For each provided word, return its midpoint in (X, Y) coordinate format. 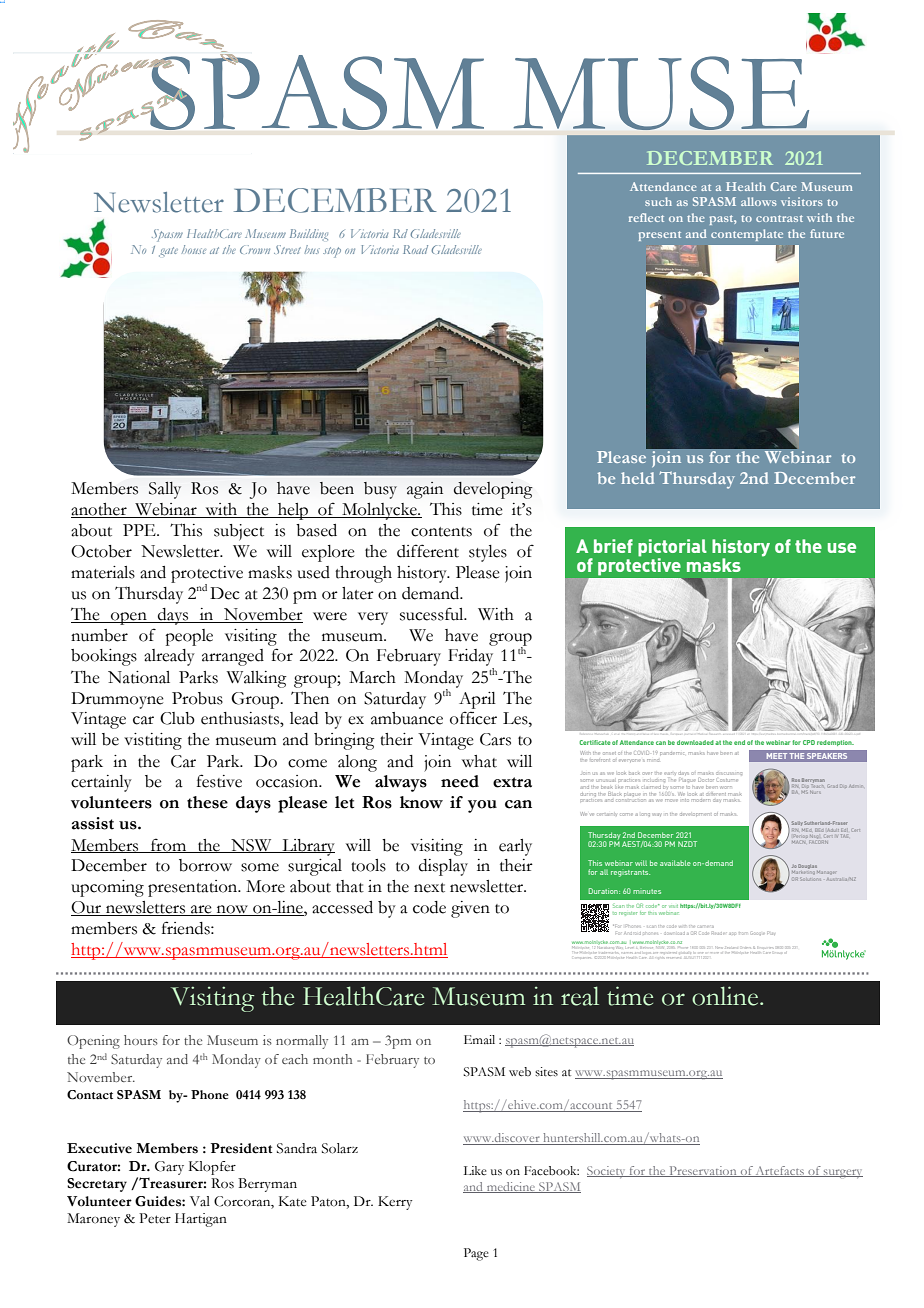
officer (473, 718)
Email (479, 1039)
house (194, 249)
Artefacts (780, 1171)
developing (493, 490)
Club (177, 718)
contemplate (747, 235)
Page (476, 1254)
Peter (155, 1218)
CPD (809, 742)
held (637, 478)
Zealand (730, 948)
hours (141, 1040)
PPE (140, 530)
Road (415, 249)
